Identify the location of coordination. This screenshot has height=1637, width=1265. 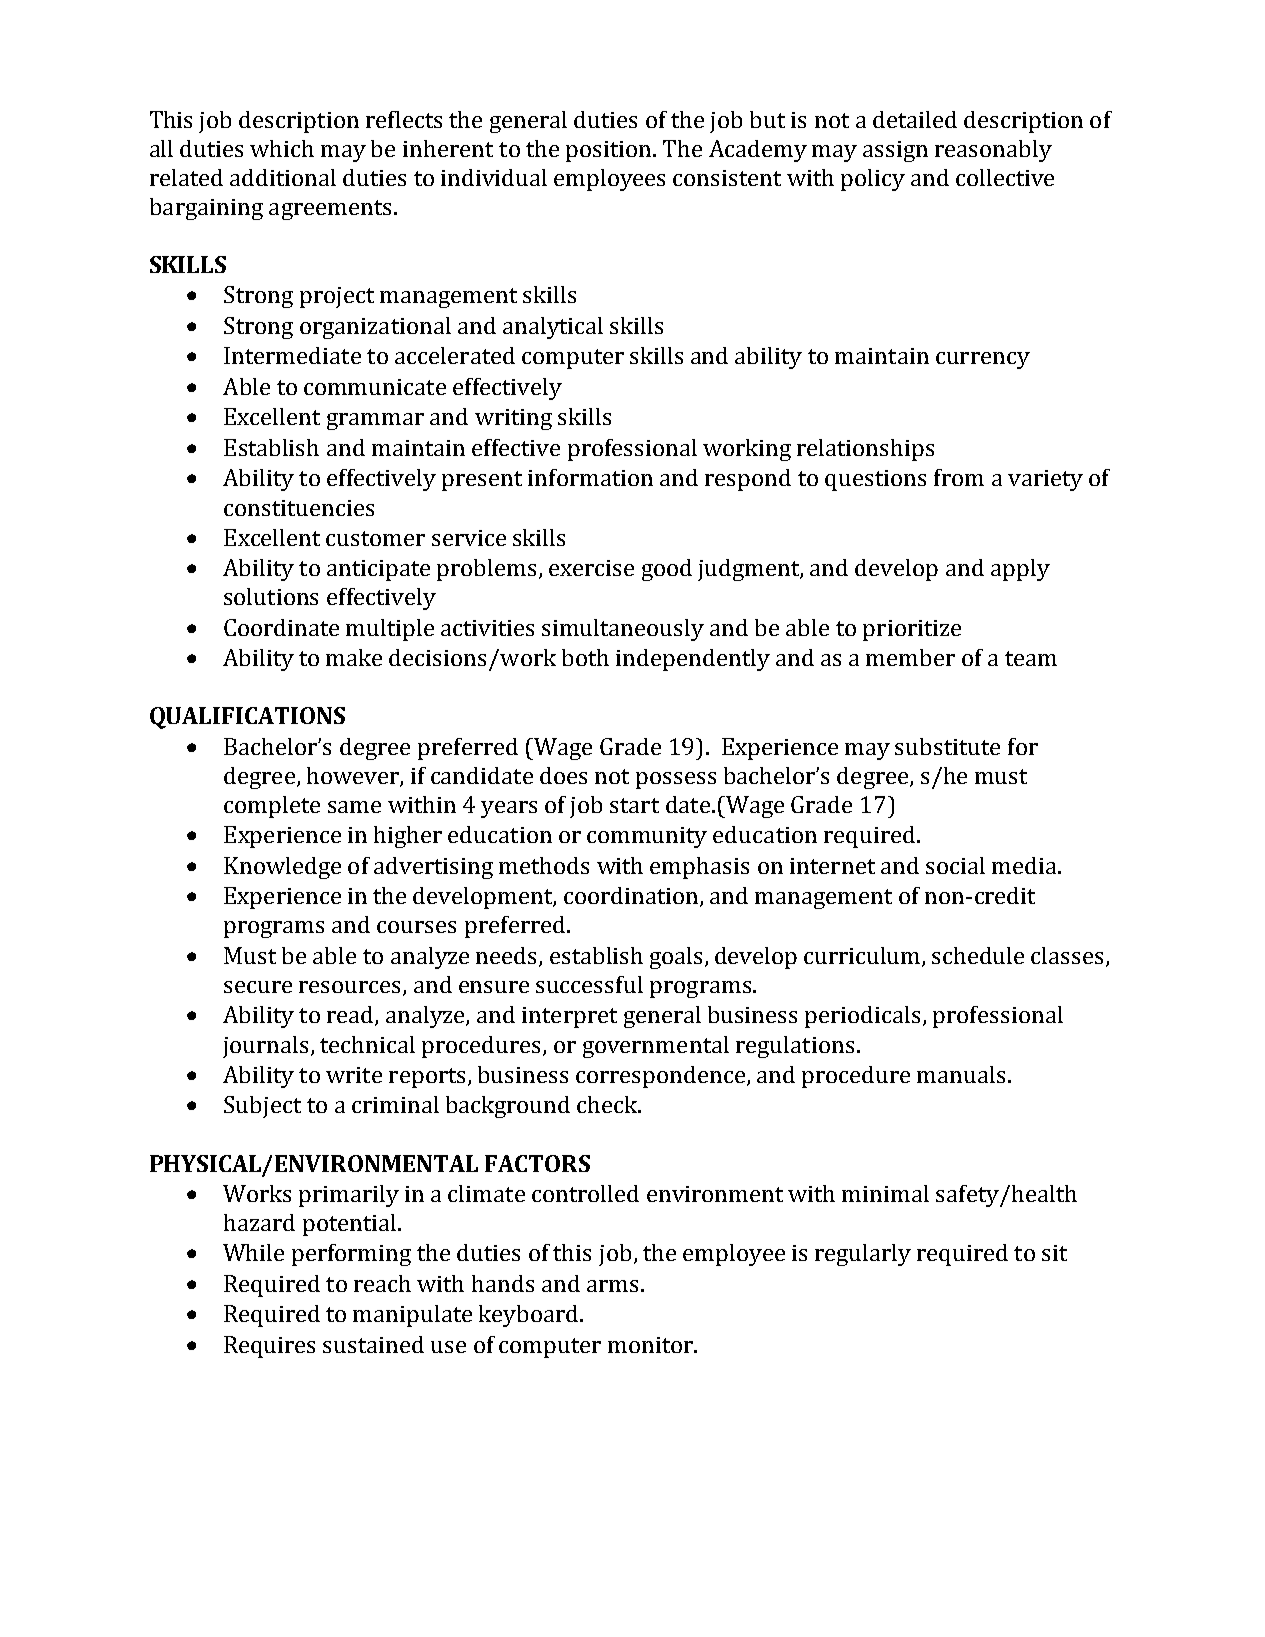
(632, 897).
